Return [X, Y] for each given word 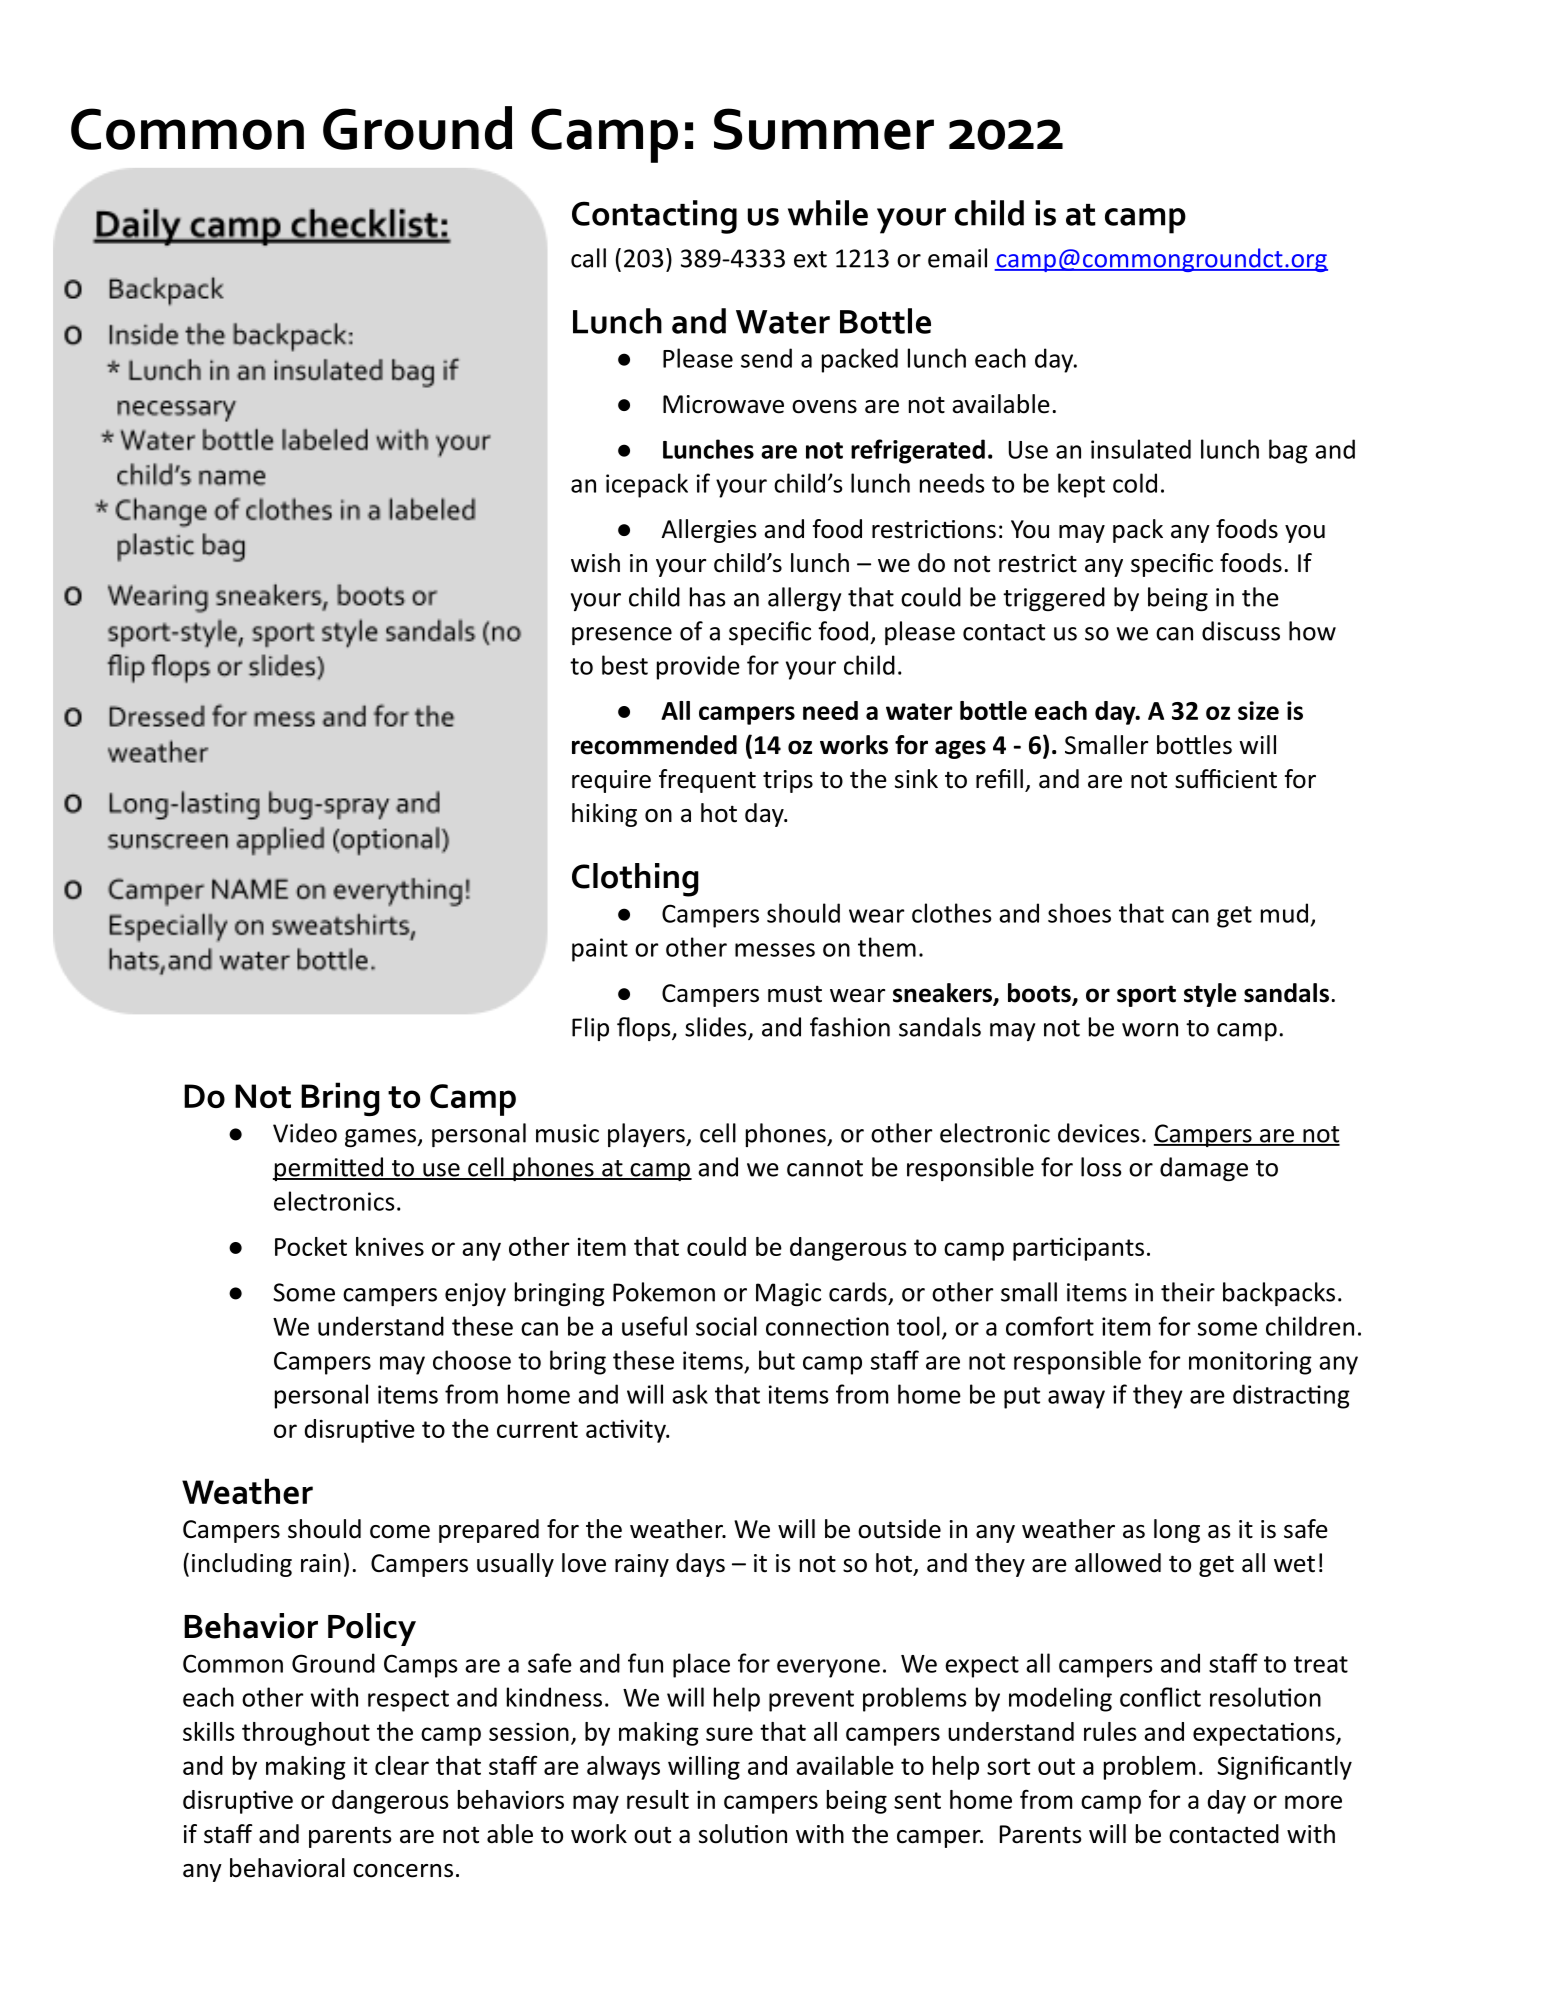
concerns [403, 1871]
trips [788, 781]
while [828, 213]
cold [1135, 483]
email [957, 258]
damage [1204, 1169]
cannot [825, 1168]
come [400, 1532]
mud [1284, 913]
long [1177, 1531]
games [381, 1138]
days [700, 1565]
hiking [604, 815]
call [588, 258]
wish [595, 563]
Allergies [709, 531]
